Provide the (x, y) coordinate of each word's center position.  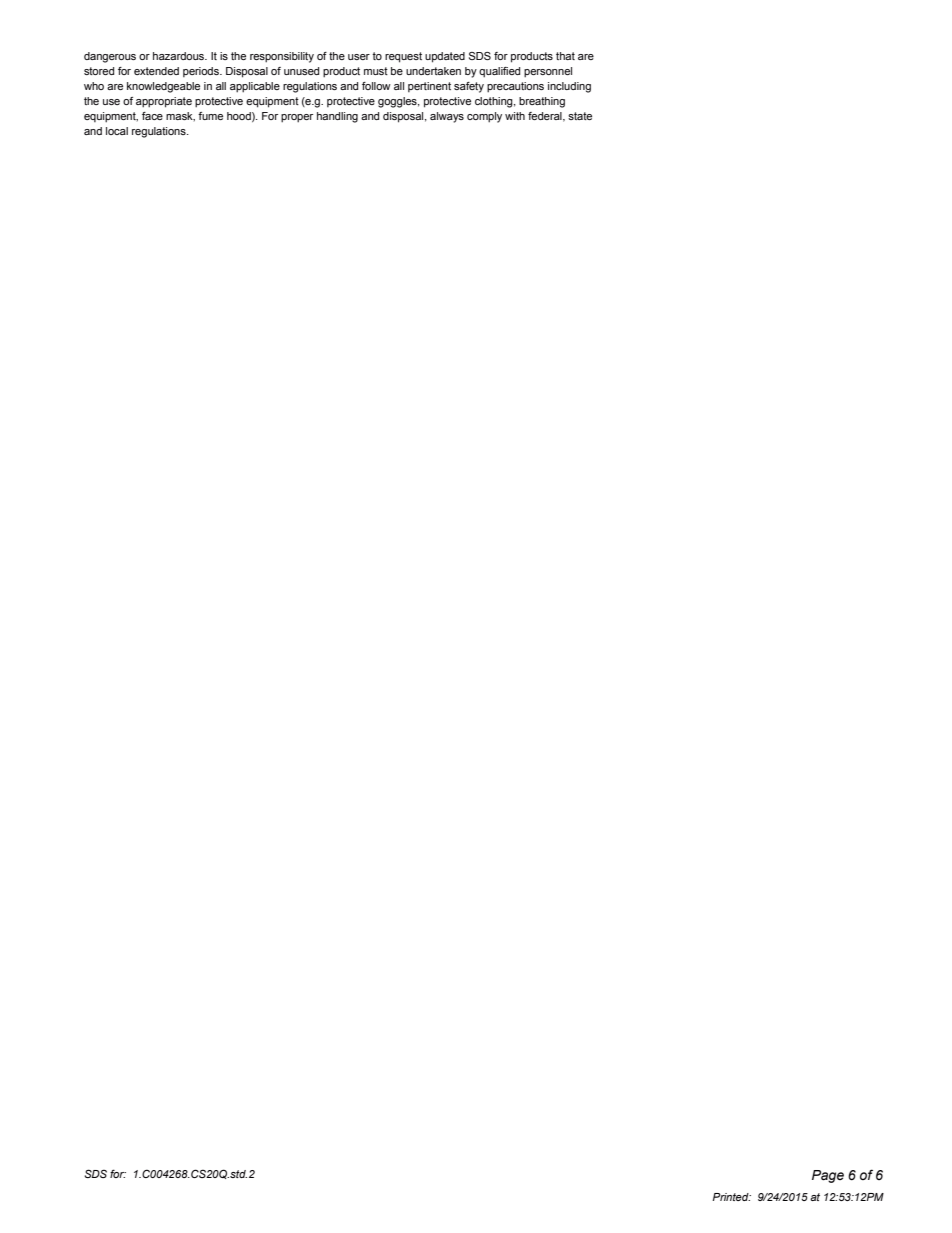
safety (469, 87)
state (580, 116)
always (447, 117)
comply (484, 117)
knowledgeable (163, 87)
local (117, 131)
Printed (731, 1197)
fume (210, 116)
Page (828, 1176)
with (515, 116)
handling (337, 117)
